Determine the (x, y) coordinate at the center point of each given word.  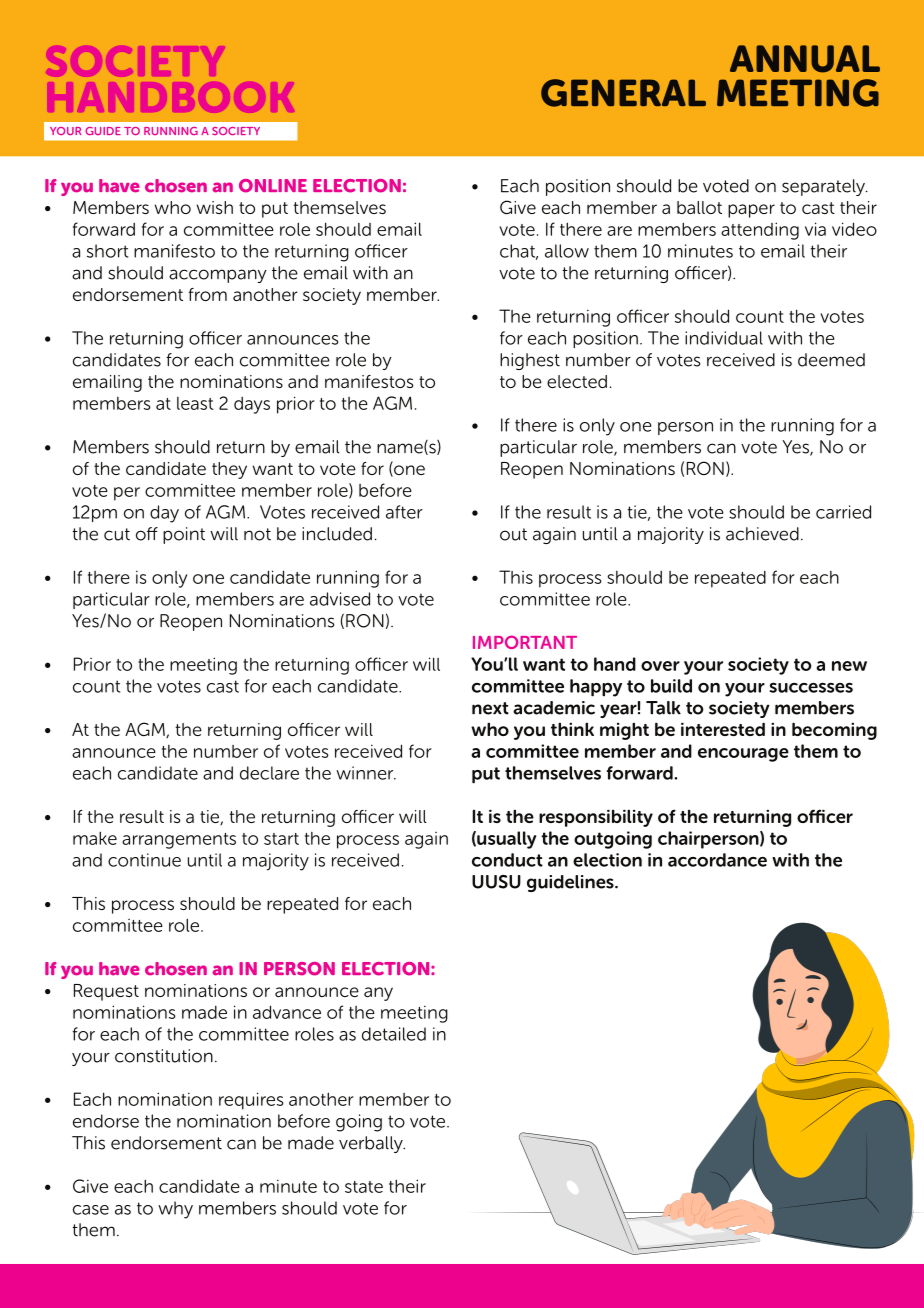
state (364, 1187)
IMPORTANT (525, 642)
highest (530, 361)
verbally (372, 1144)
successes (811, 688)
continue (144, 860)
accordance (717, 860)
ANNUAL (805, 59)
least (195, 403)
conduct (507, 860)
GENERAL (623, 93)
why (175, 1210)
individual (724, 338)
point (184, 535)
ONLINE (273, 186)
